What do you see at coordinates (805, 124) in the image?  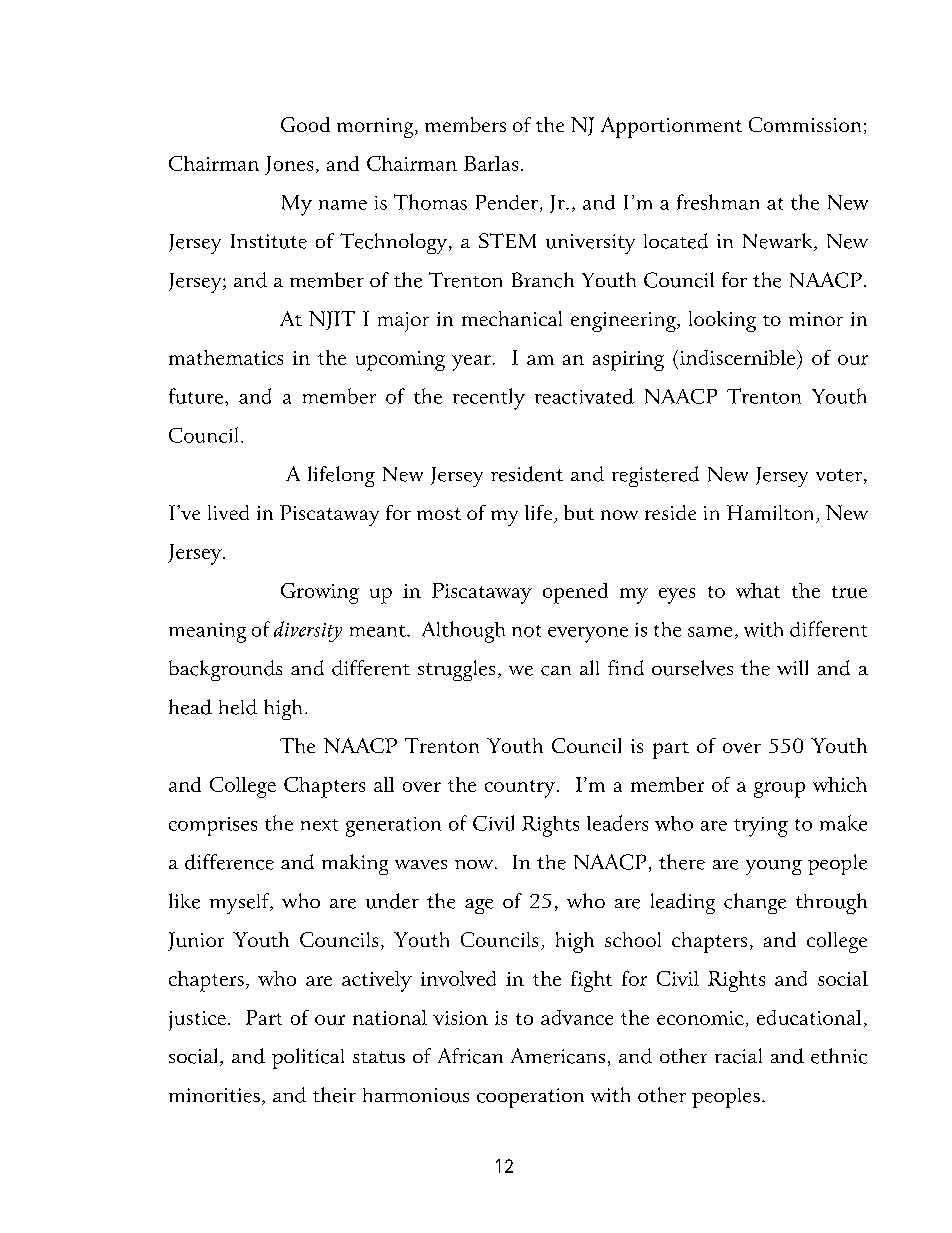 I see `Commission` at bounding box center [805, 124].
